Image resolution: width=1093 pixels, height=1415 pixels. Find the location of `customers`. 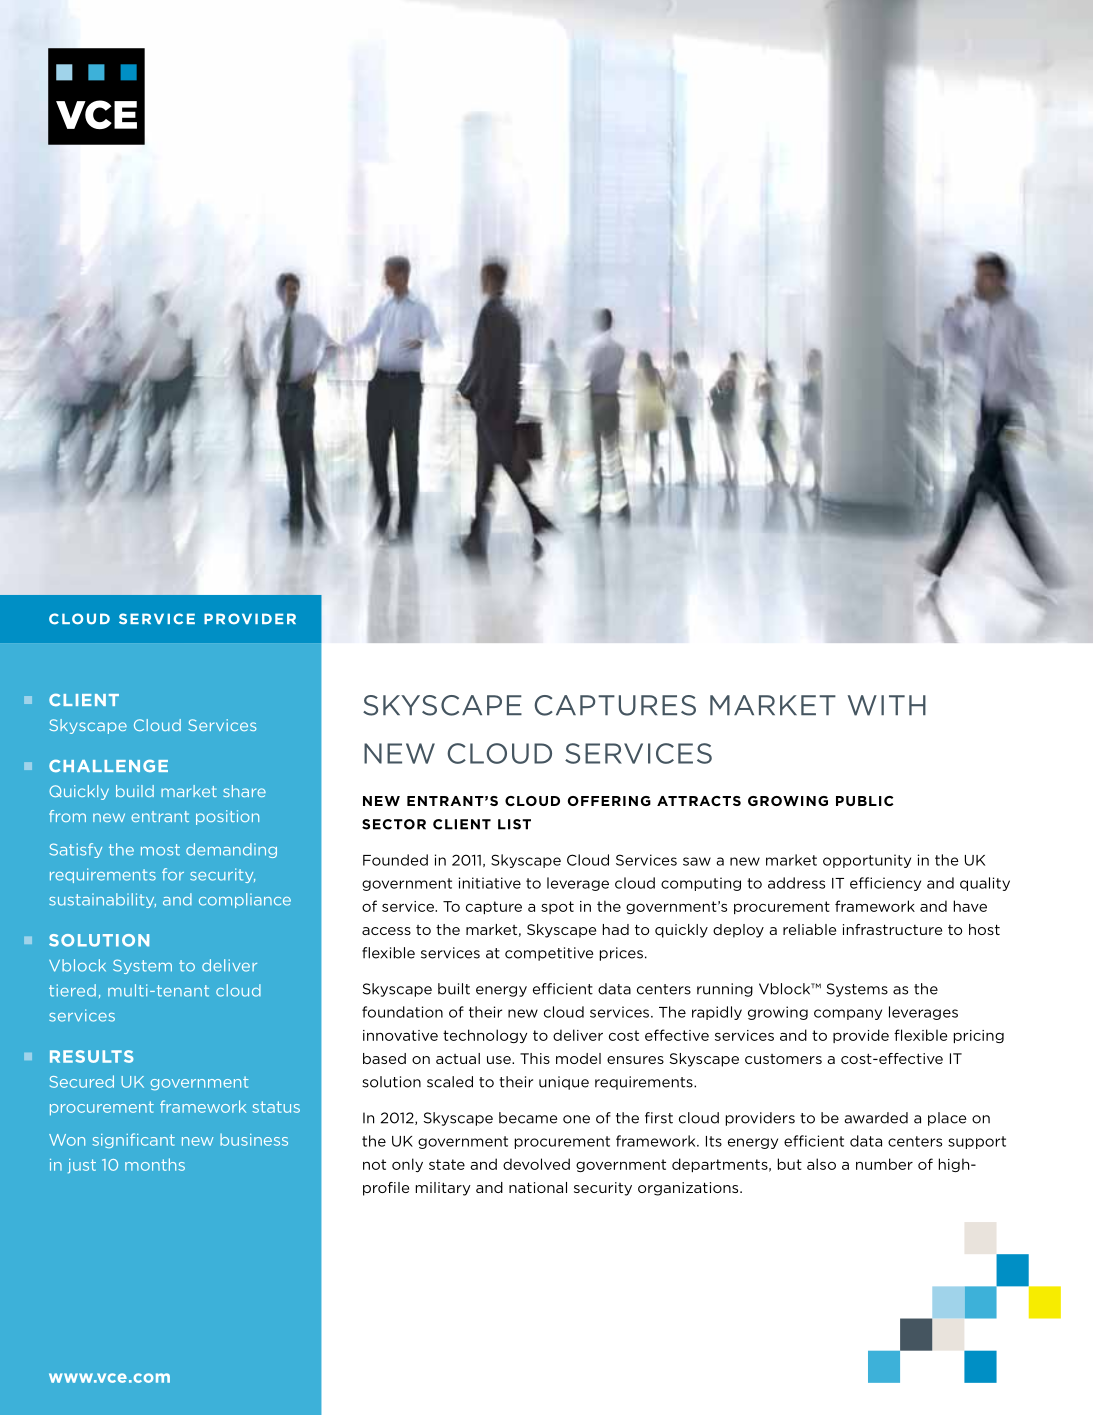

customers is located at coordinates (783, 1059).
